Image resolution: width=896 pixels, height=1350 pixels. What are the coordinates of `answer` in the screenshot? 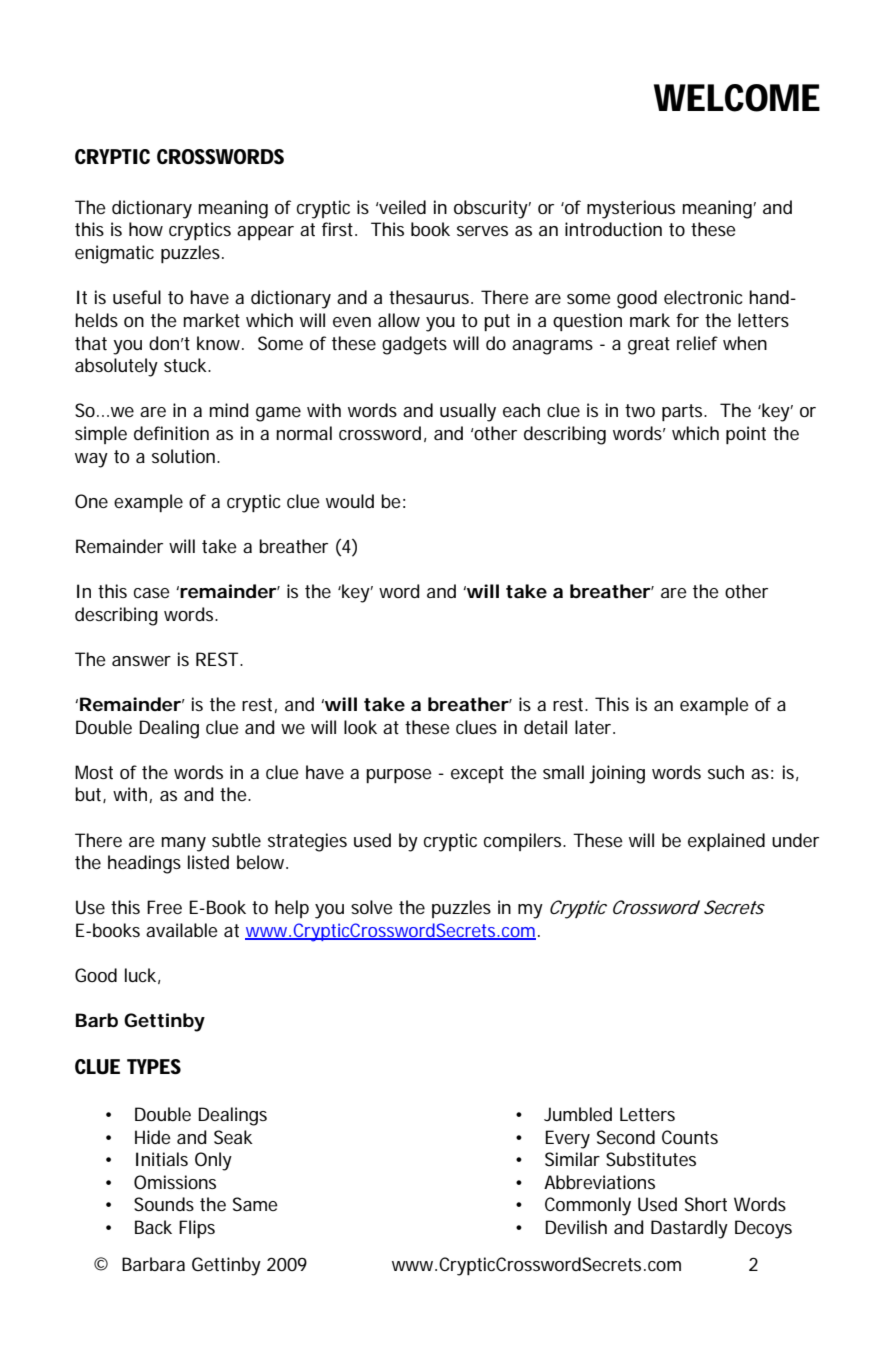 It's located at (141, 661).
